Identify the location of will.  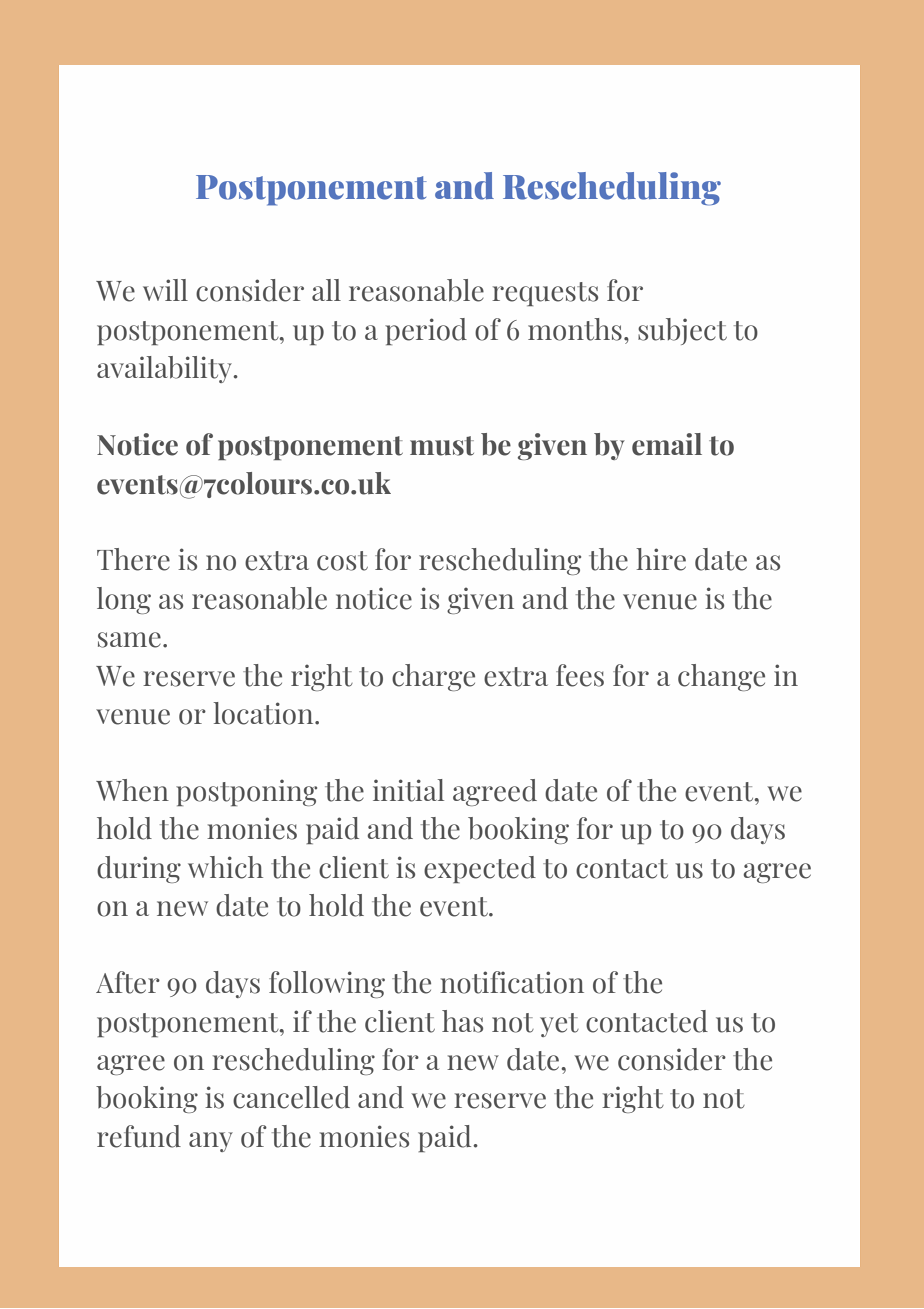
(165, 290).
